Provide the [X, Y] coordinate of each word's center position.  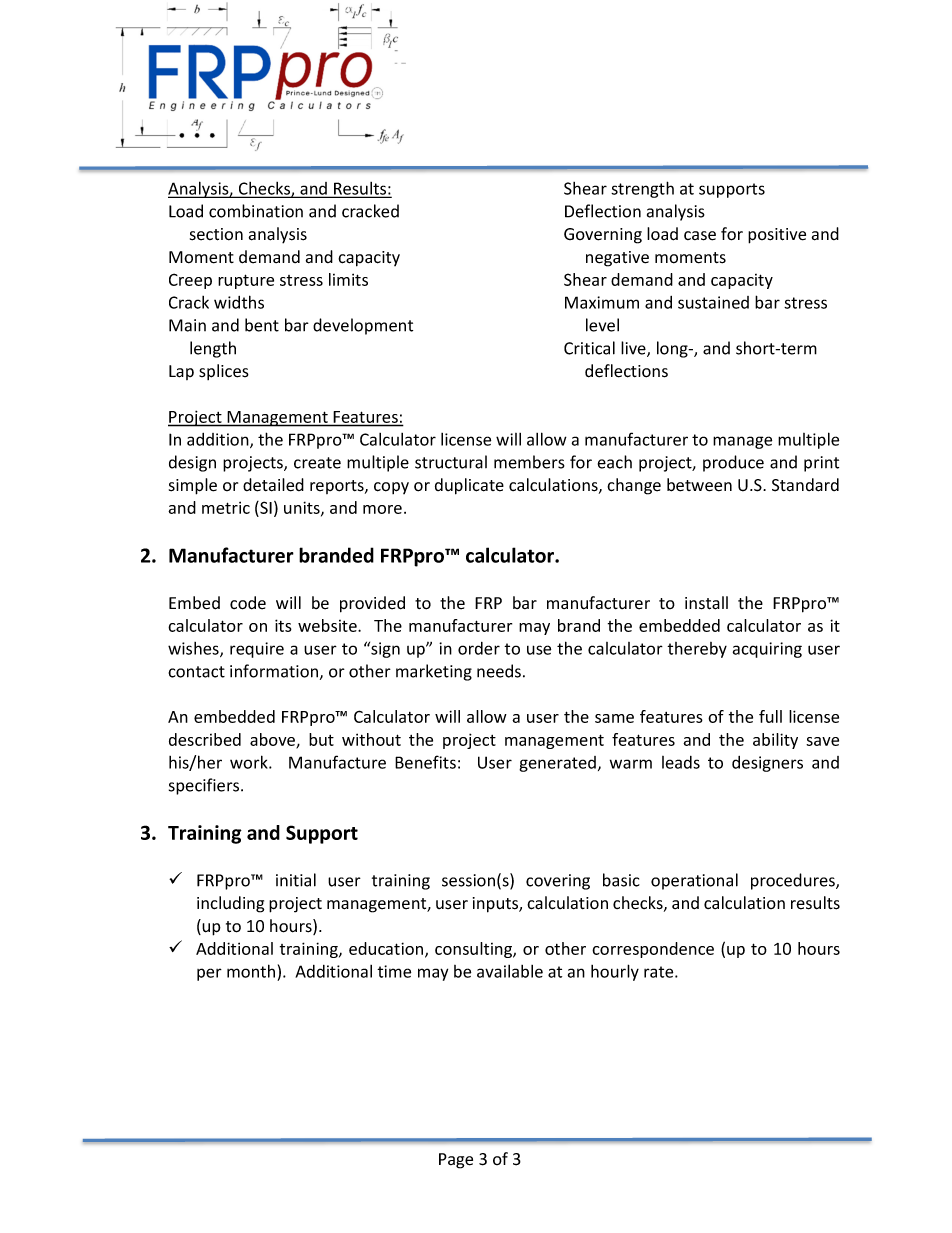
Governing [603, 236]
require [257, 650]
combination [256, 211]
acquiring [767, 650]
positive [777, 236]
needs [499, 671]
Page [456, 1161]
